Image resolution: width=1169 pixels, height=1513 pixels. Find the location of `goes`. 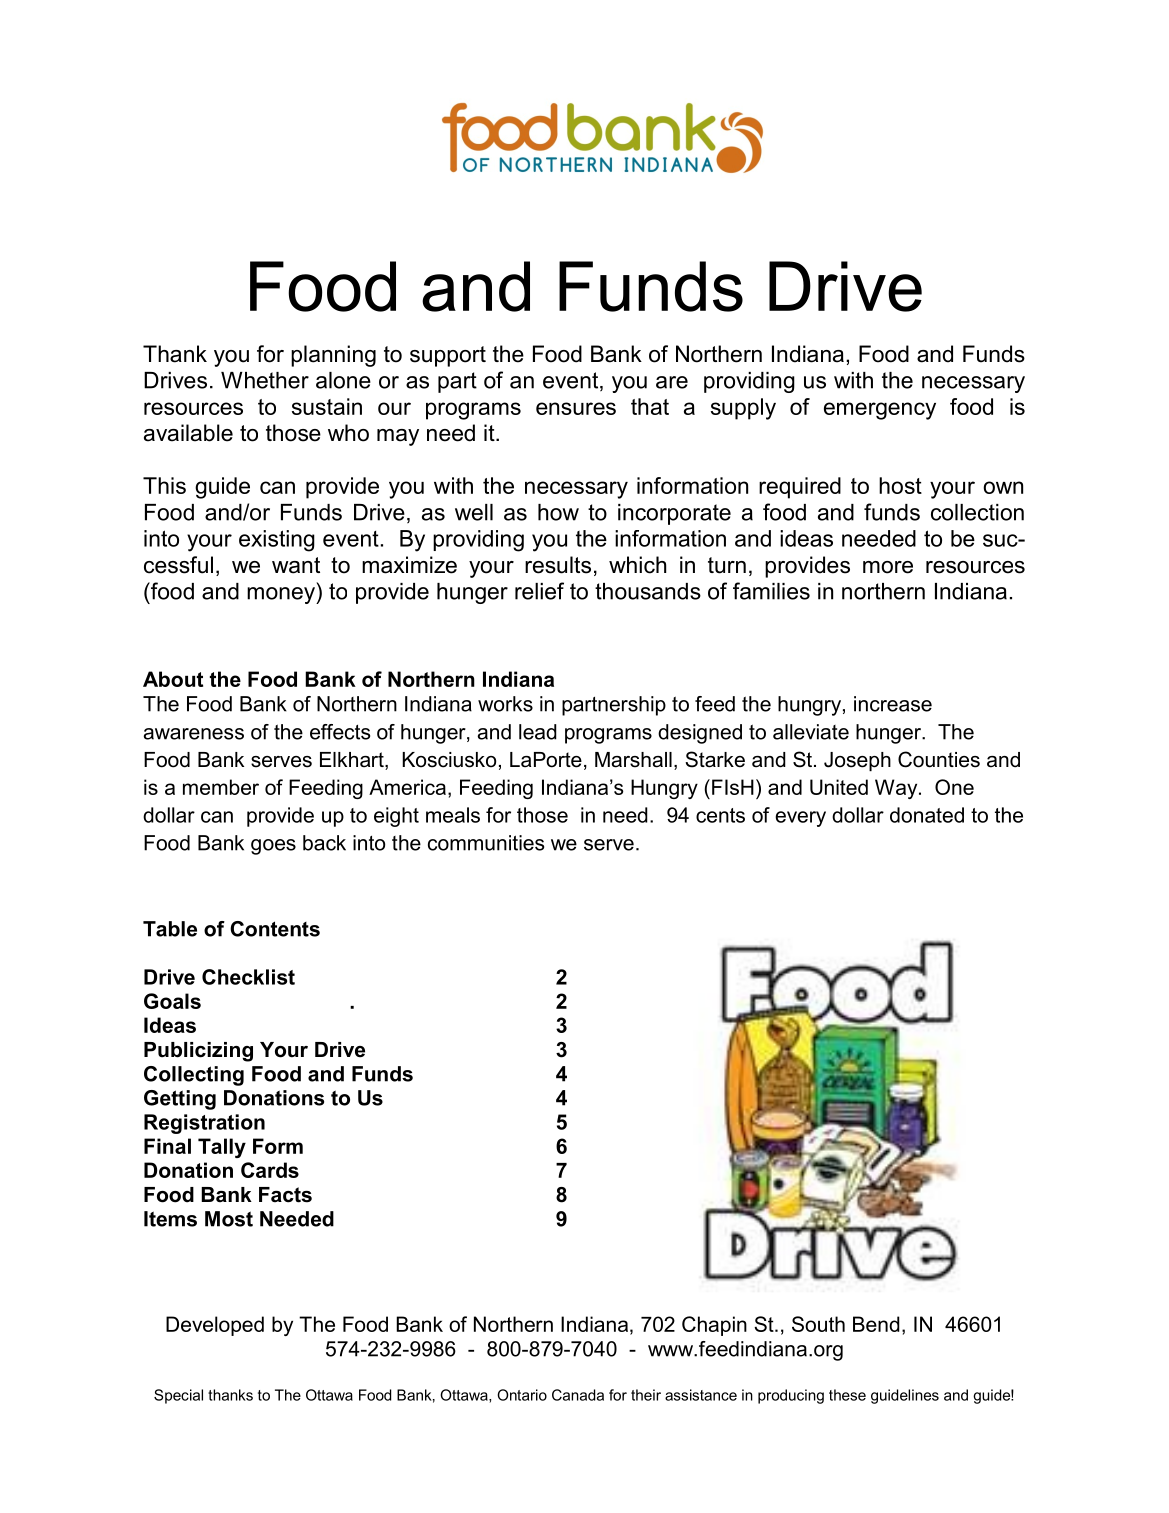

goes is located at coordinates (273, 847).
